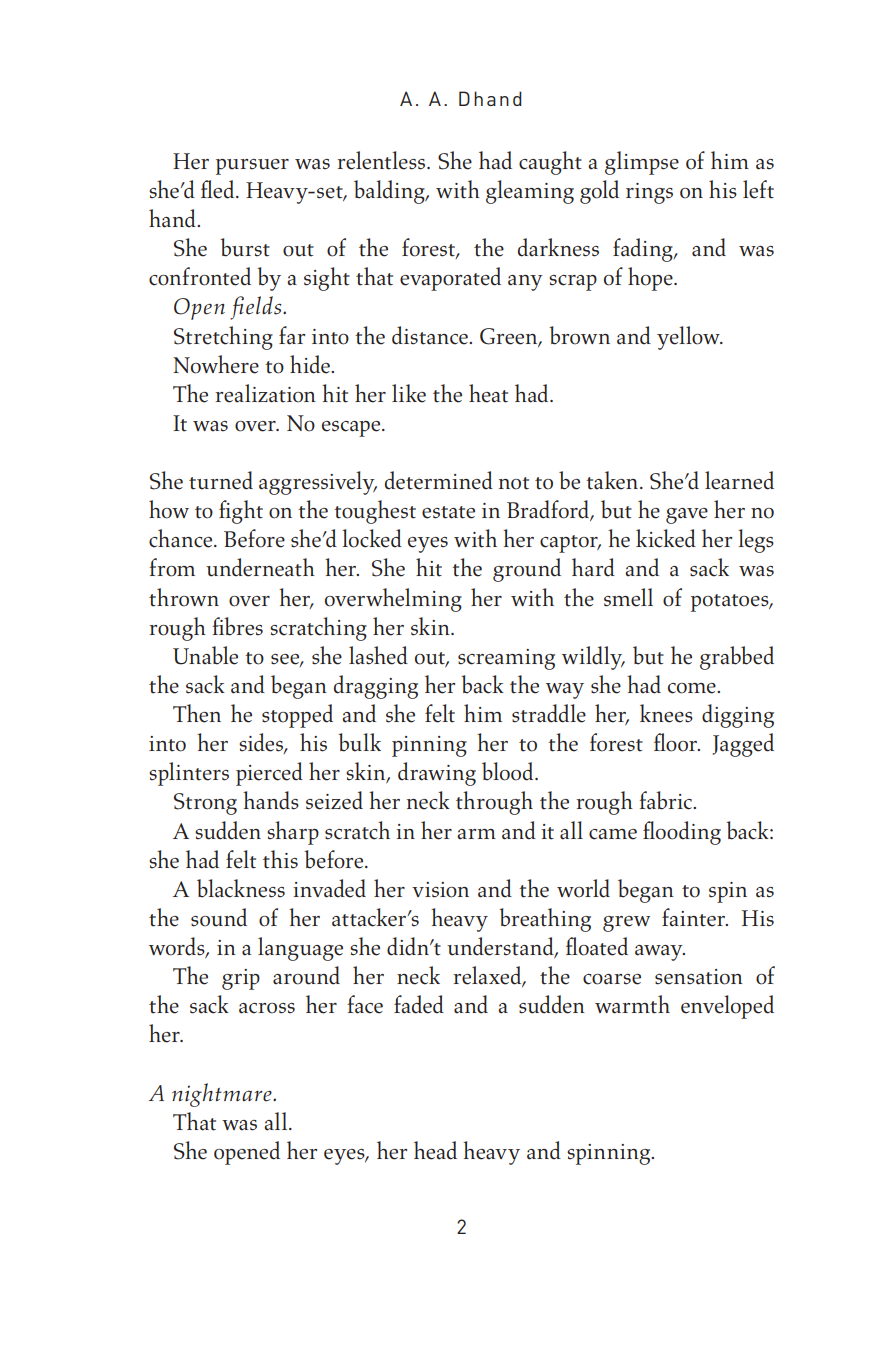 This screenshot has height=1358, width=896. I want to click on gleaming, so click(530, 192).
